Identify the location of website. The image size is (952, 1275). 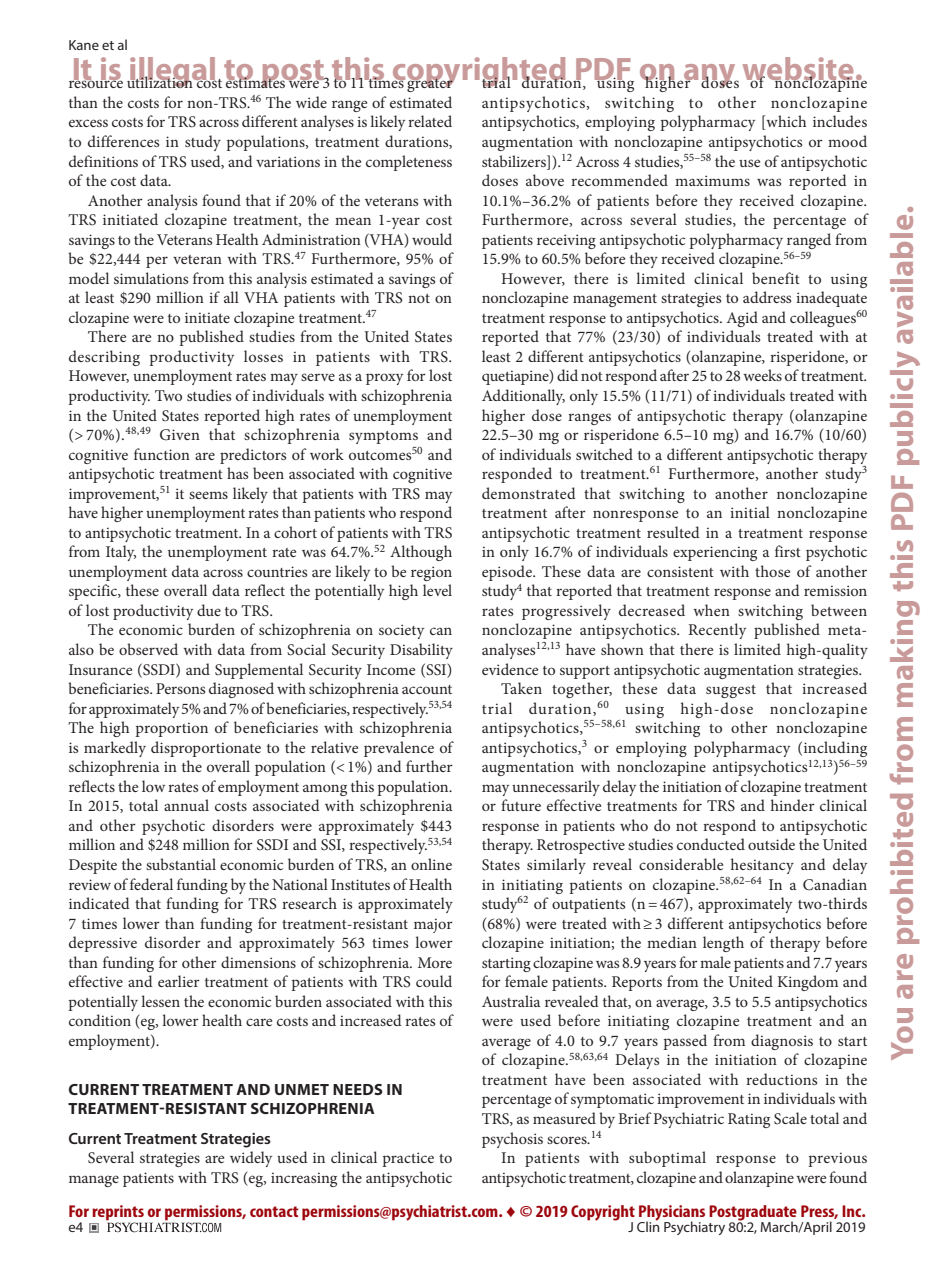
(799, 70).
